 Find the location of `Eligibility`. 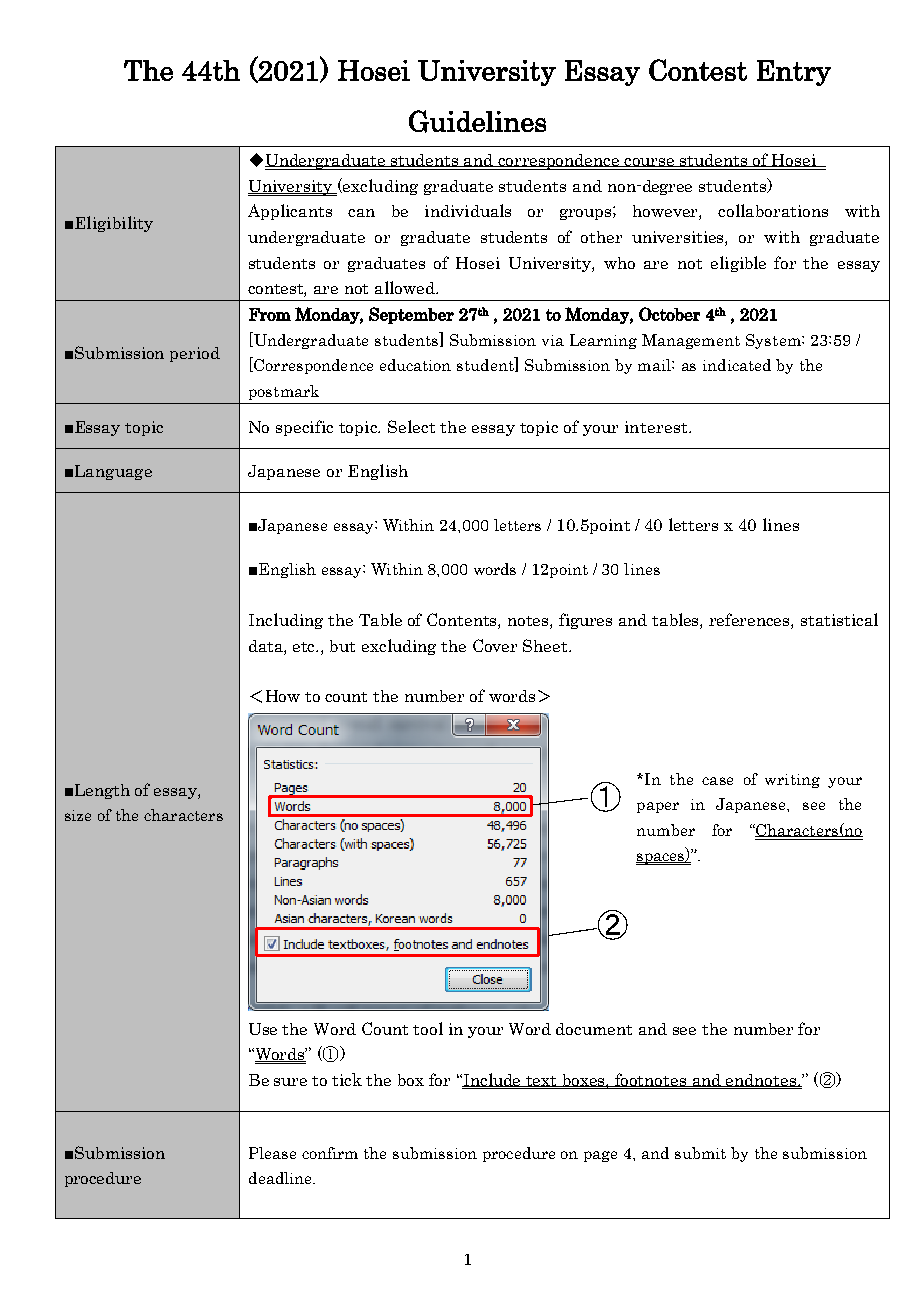

Eligibility is located at coordinates (114, 224).
